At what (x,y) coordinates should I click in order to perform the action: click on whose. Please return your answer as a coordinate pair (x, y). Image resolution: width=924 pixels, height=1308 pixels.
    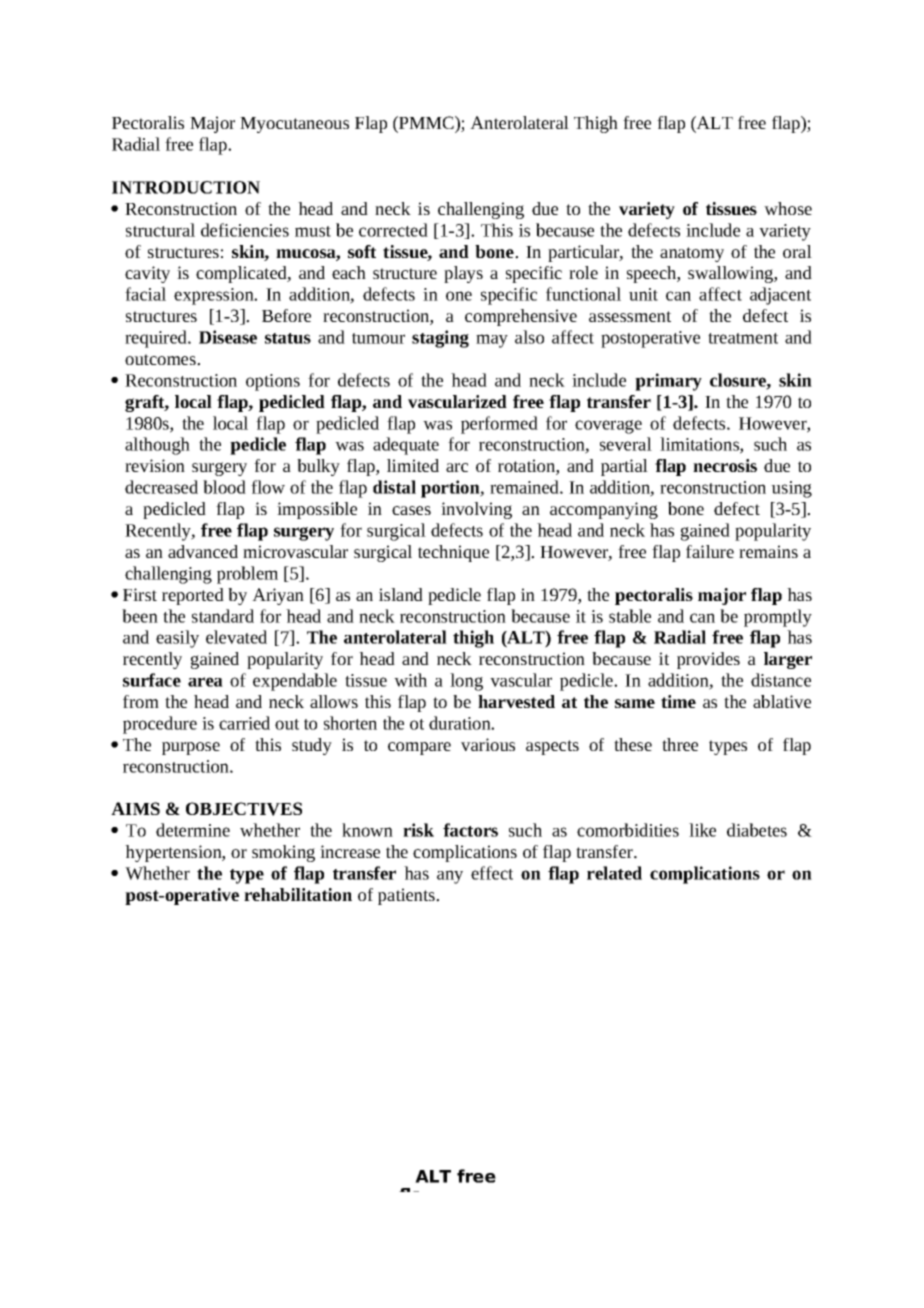
    Looking at the image, I should click on (788, 208).
